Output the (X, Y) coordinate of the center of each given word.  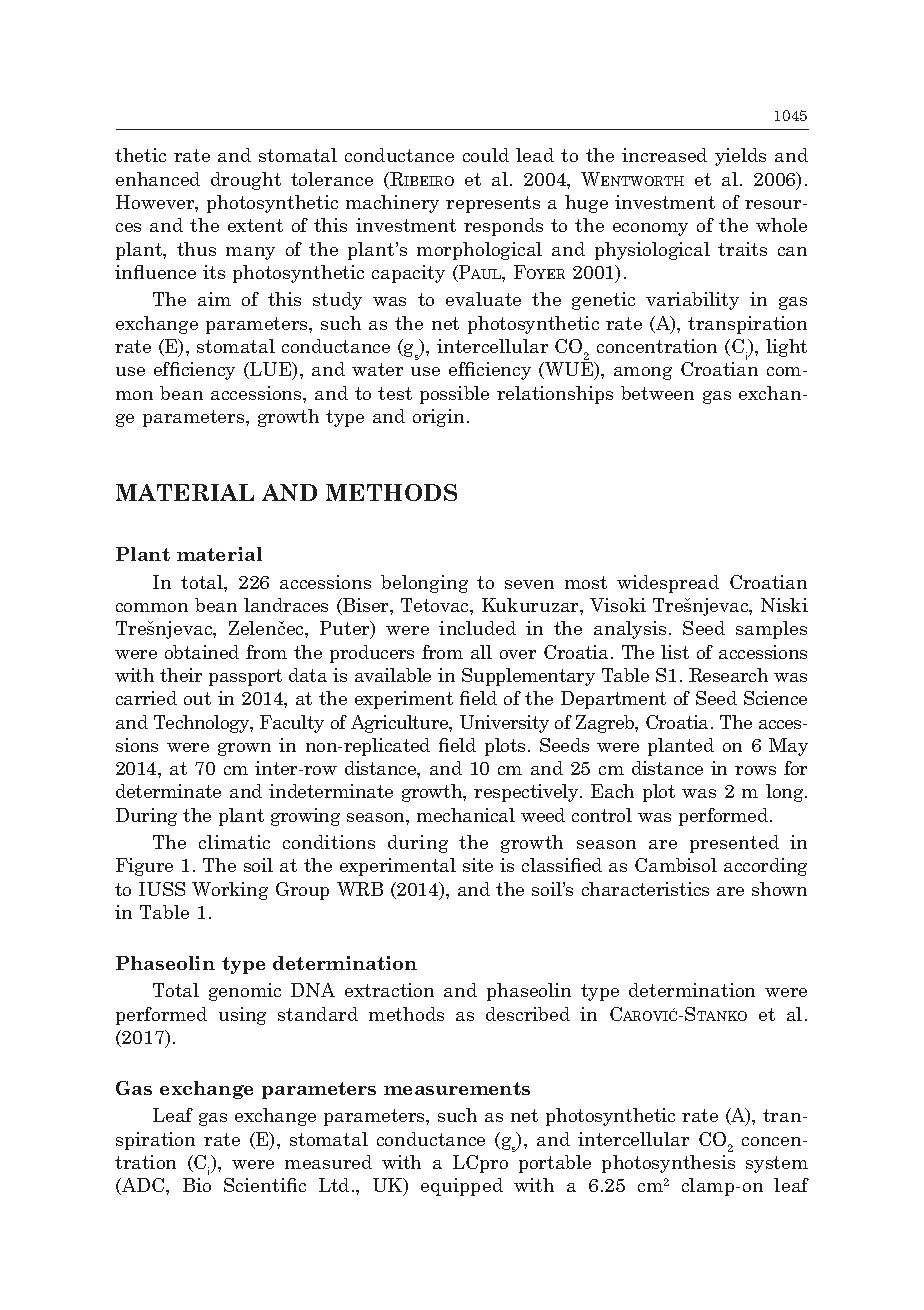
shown (779, 889)
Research (728, 675)
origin (438, 418)
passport (245, 677)
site (478, 865)
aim (214, 299)
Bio (197, 1185)
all (481, 652)
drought (246, 181)
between (657, 393)
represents (493, 204)
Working (230, 891)
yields (740, 157)
